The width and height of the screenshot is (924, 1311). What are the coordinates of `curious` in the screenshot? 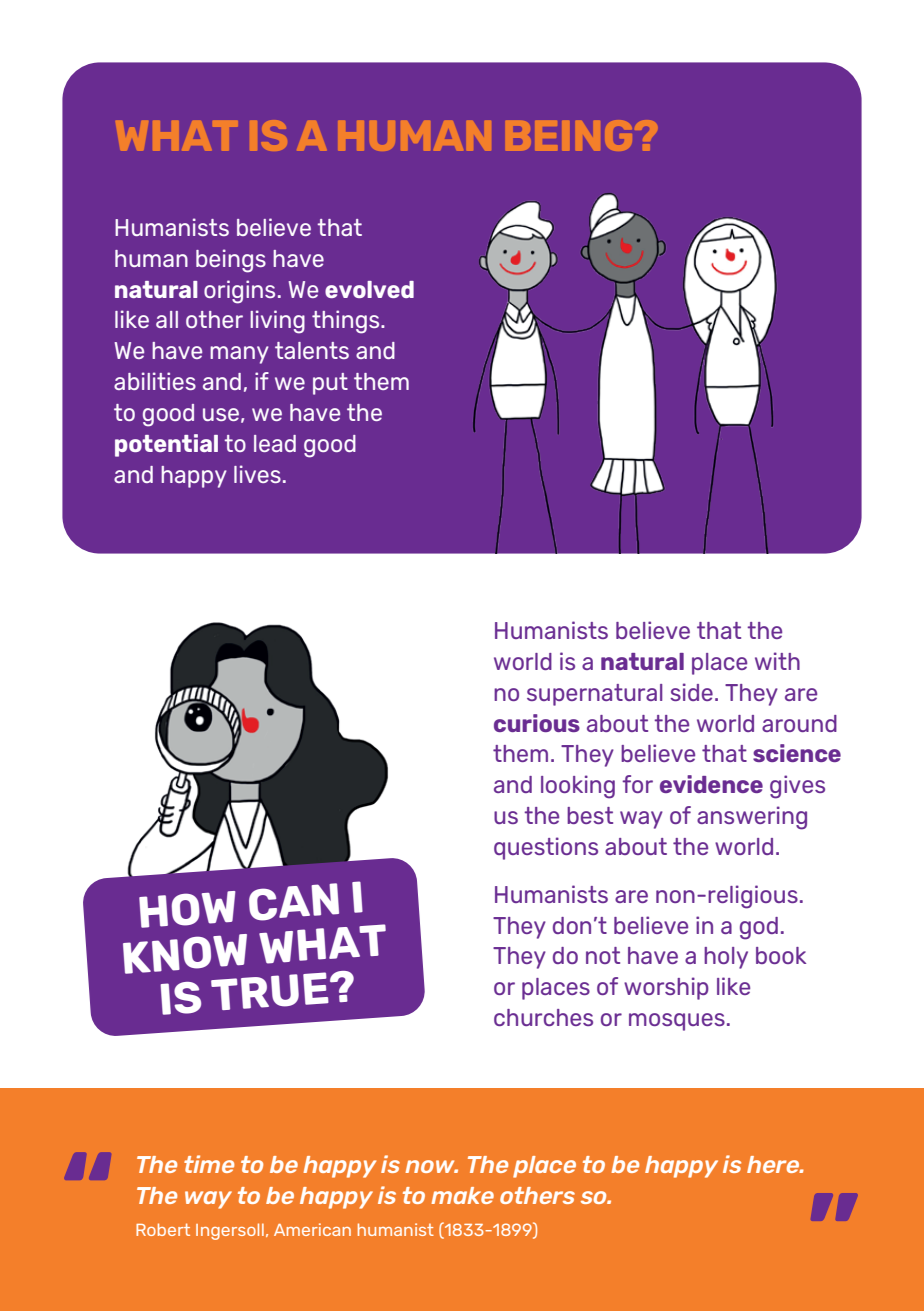 It's located at (537, 723).
